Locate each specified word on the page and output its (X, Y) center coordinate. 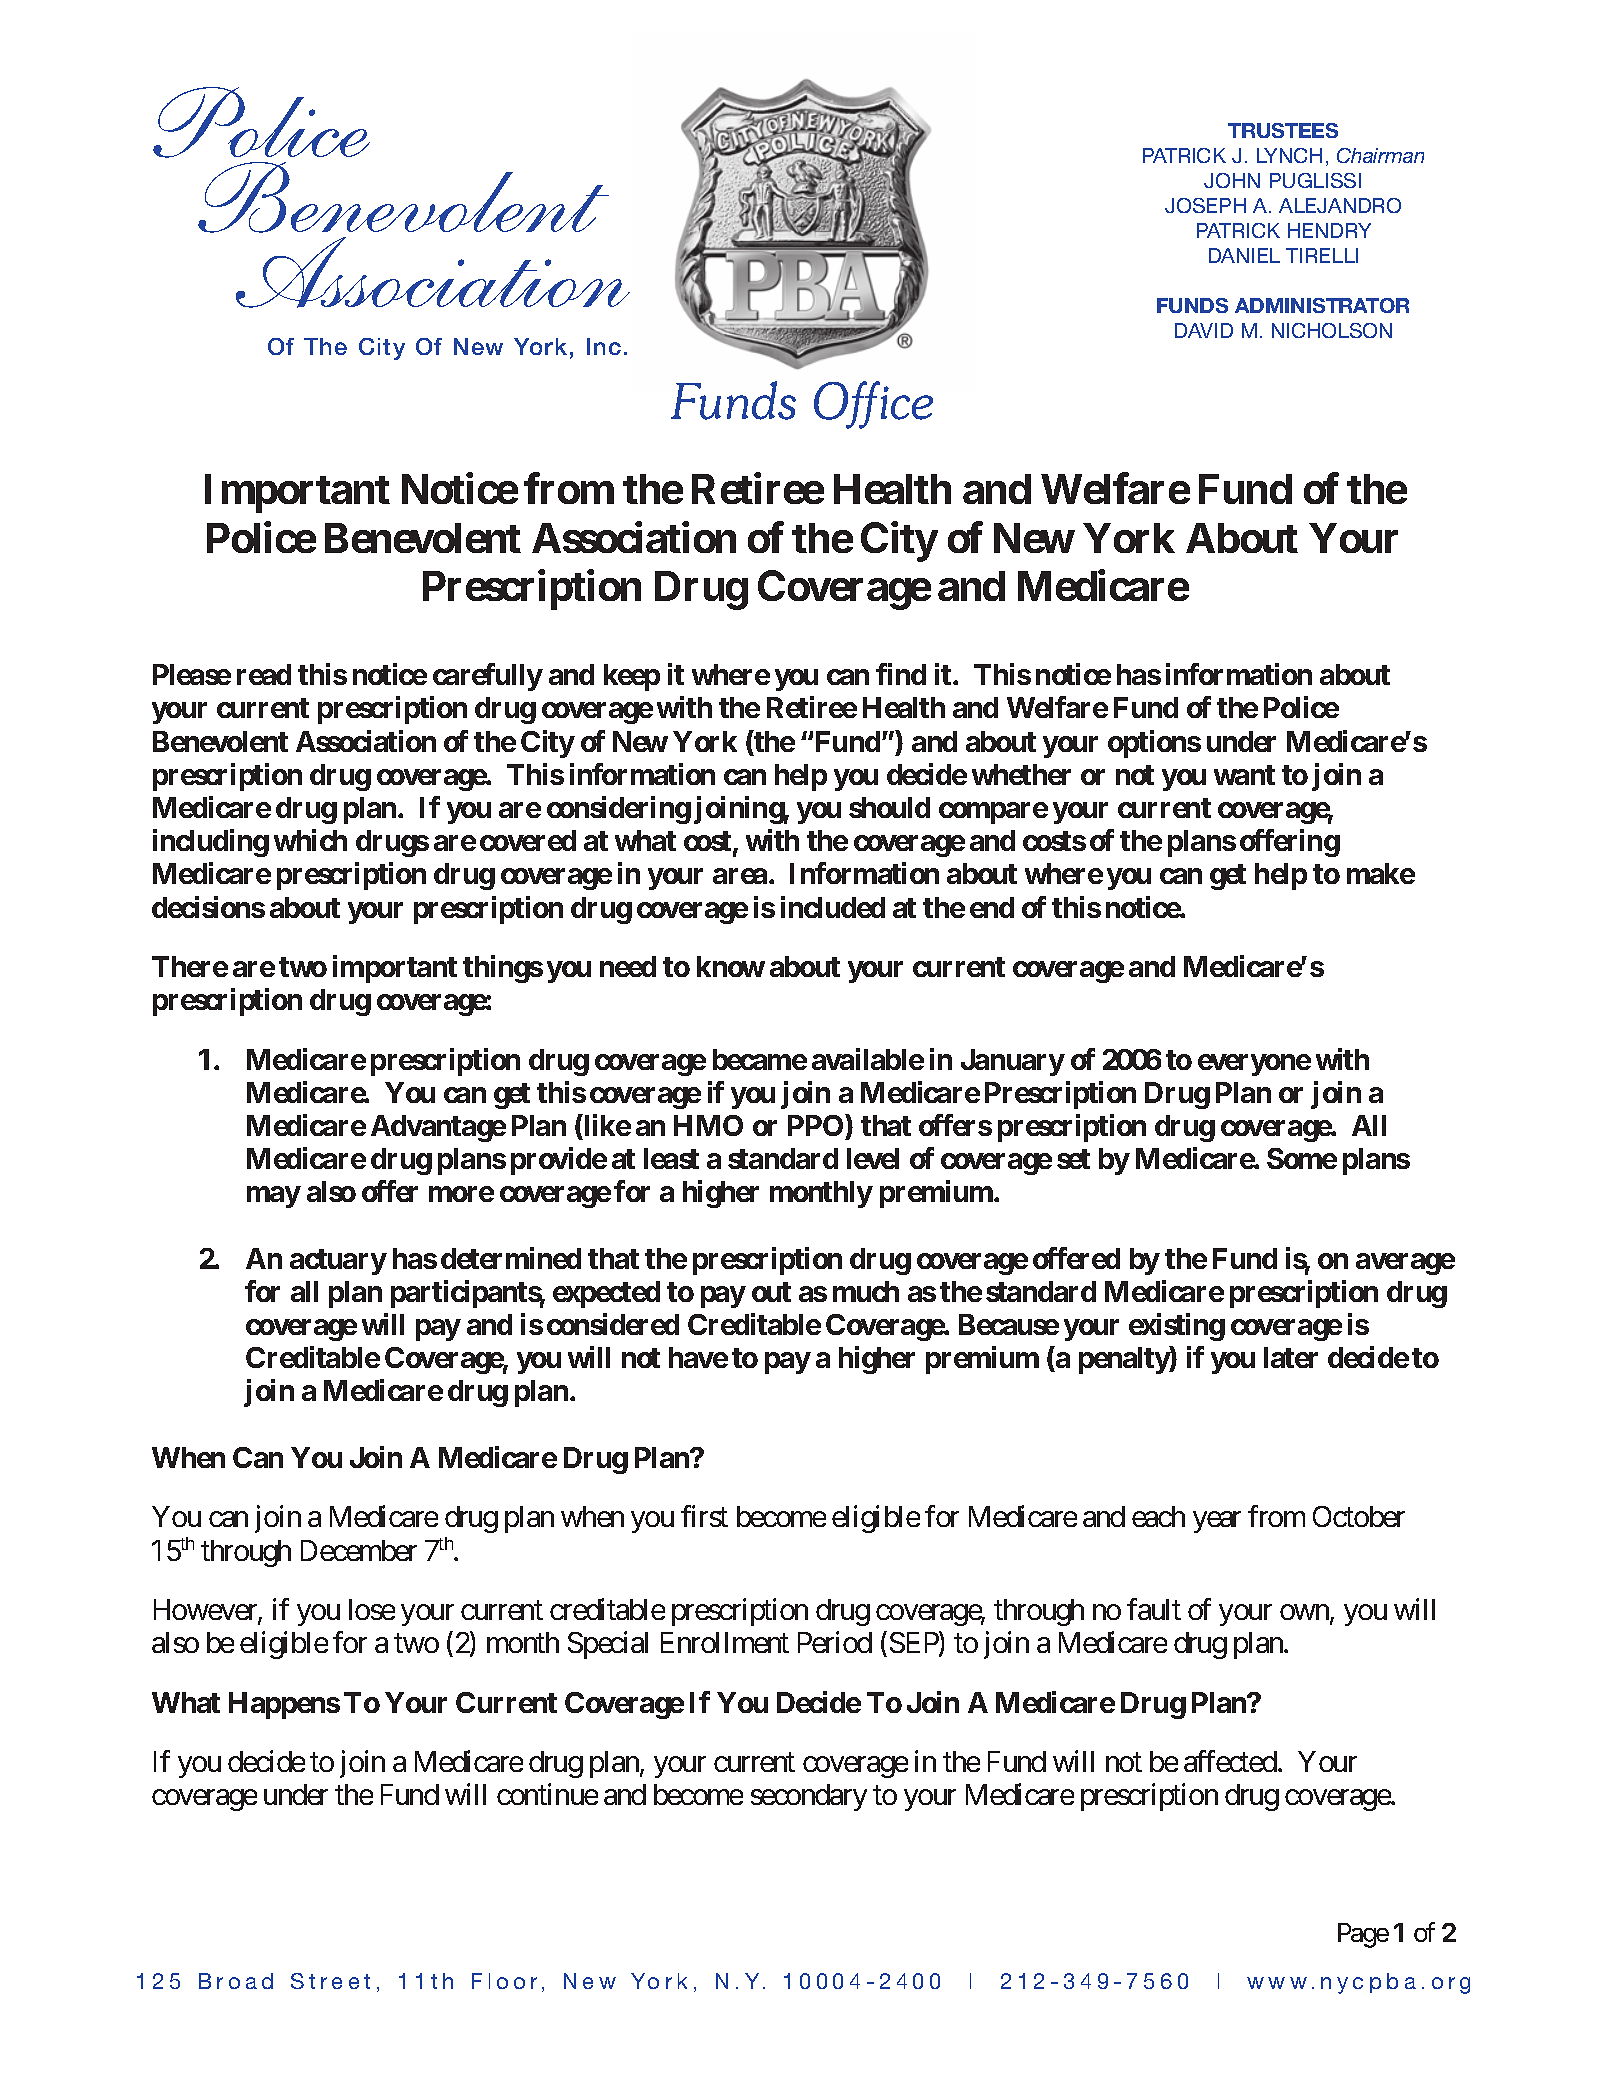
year (1217, 1522)
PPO (817, 1125)
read (264, 674)
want (1244, 775)
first (704, 1516)
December (359, 1550)
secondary (809, 1797)
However (206, 1611)
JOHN (1232, 180)
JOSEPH (1205, 205)
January (1013, 1062)
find (901, 674)
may (274, 1197)
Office (873, 405)
